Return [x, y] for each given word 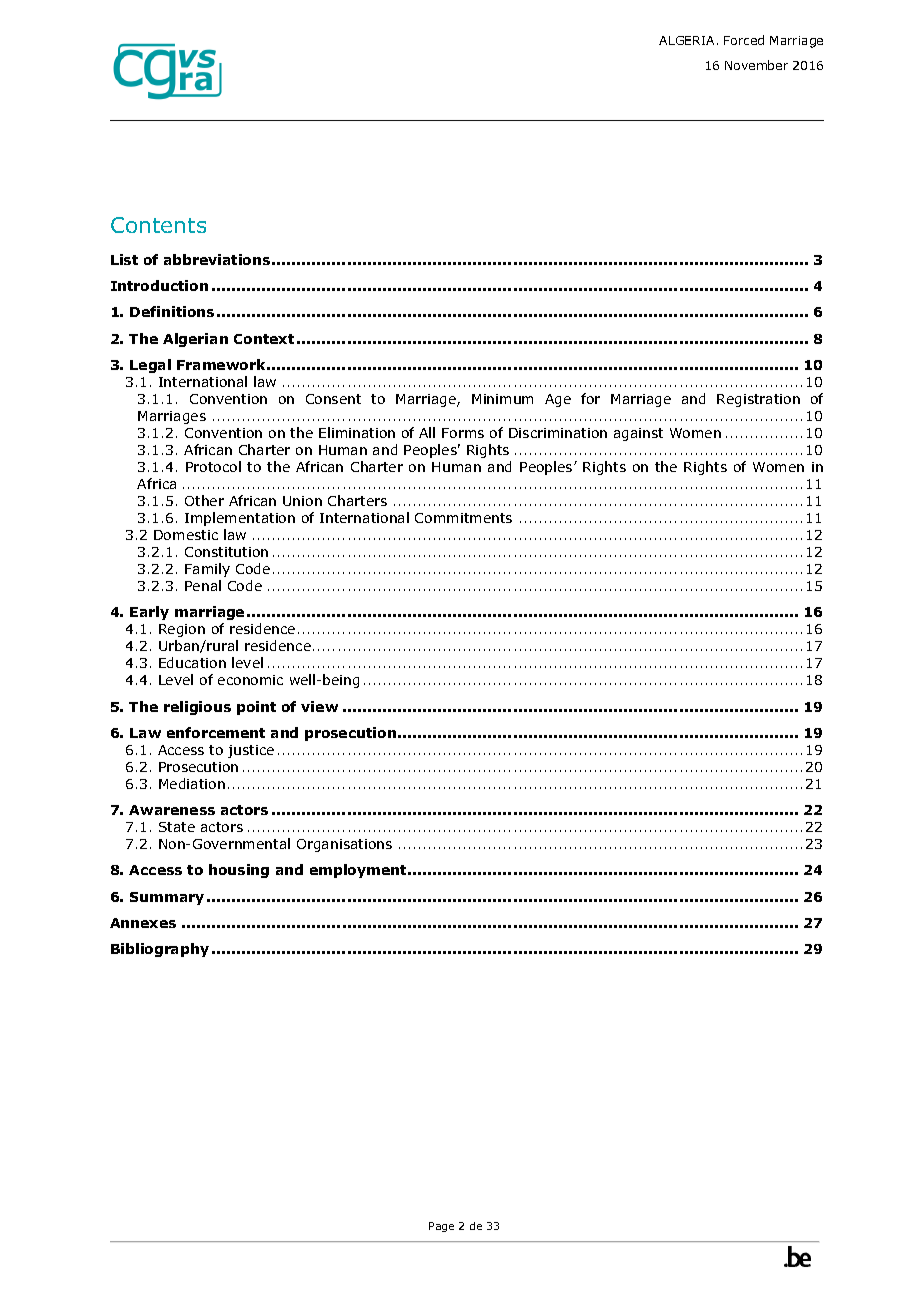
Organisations [344, 845]
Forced [744, 40]
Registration [758, 400]
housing [239, 871]
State [177, 827]
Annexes [143, 923]
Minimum [502, 399]
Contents [158, 225]
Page [441, 1227]
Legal [150, 366]
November [756, 65]
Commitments [463, 518]
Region [182, 630]
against [638, 434]
